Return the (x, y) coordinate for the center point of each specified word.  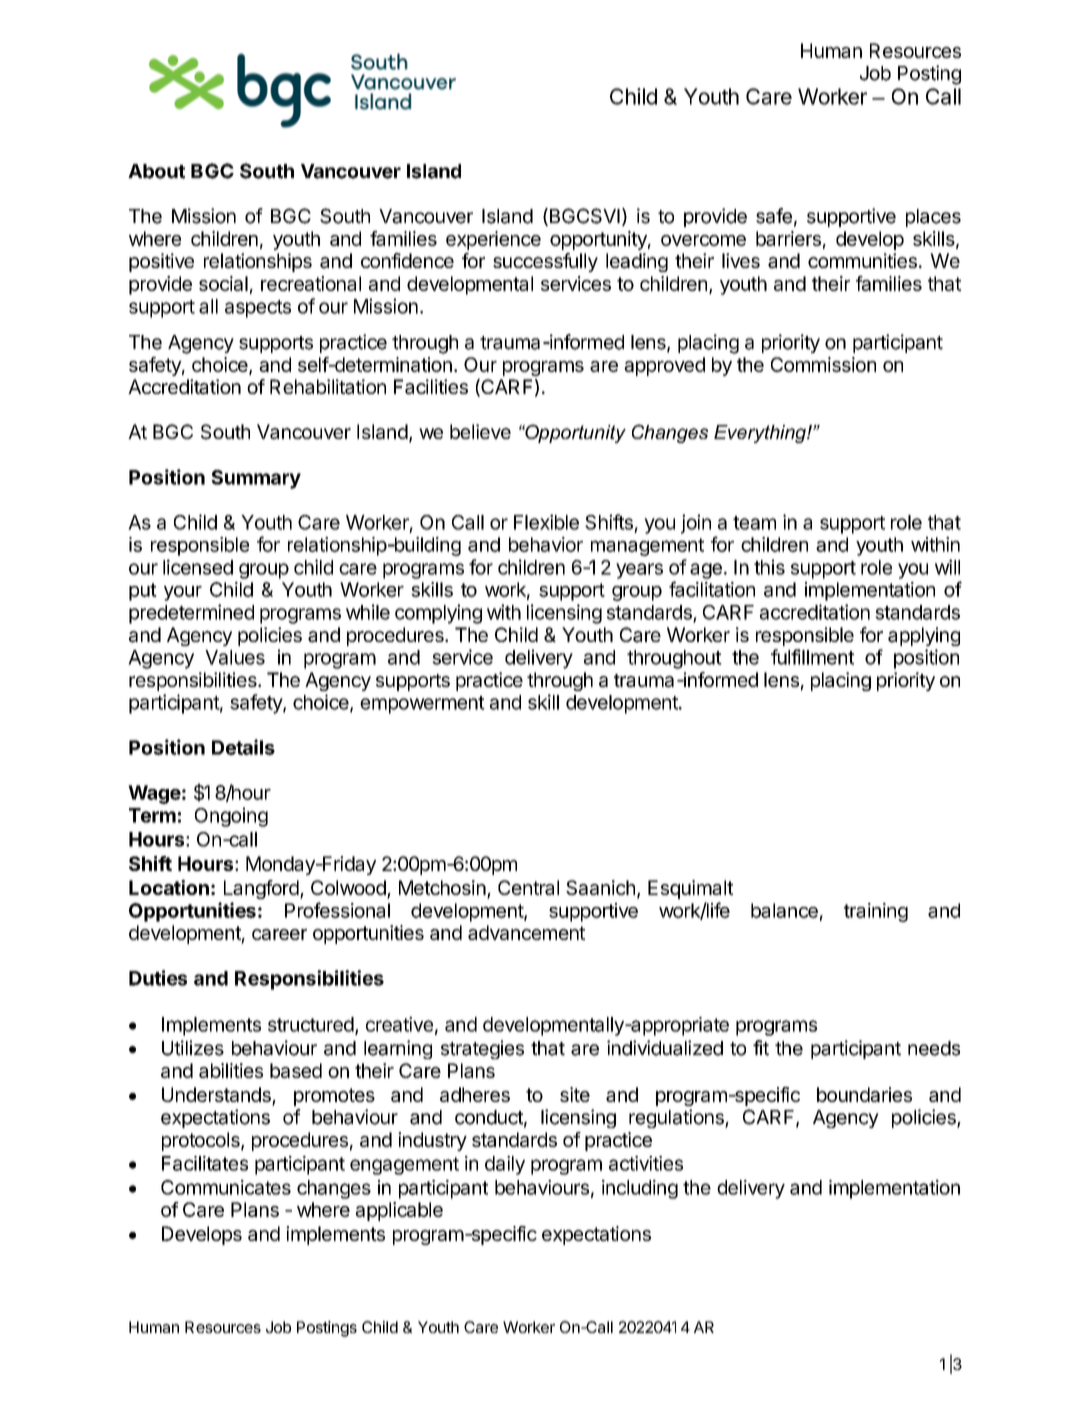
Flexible (546, 522)
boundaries (864, 1094)
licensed (198, 567)
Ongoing (231, 817)
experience (493, 240)
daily (505, 1165)
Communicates (226, 1187)
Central (528, 887)
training (876, 912)
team (754, 523)
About (156, 171)
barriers (788, 238)
